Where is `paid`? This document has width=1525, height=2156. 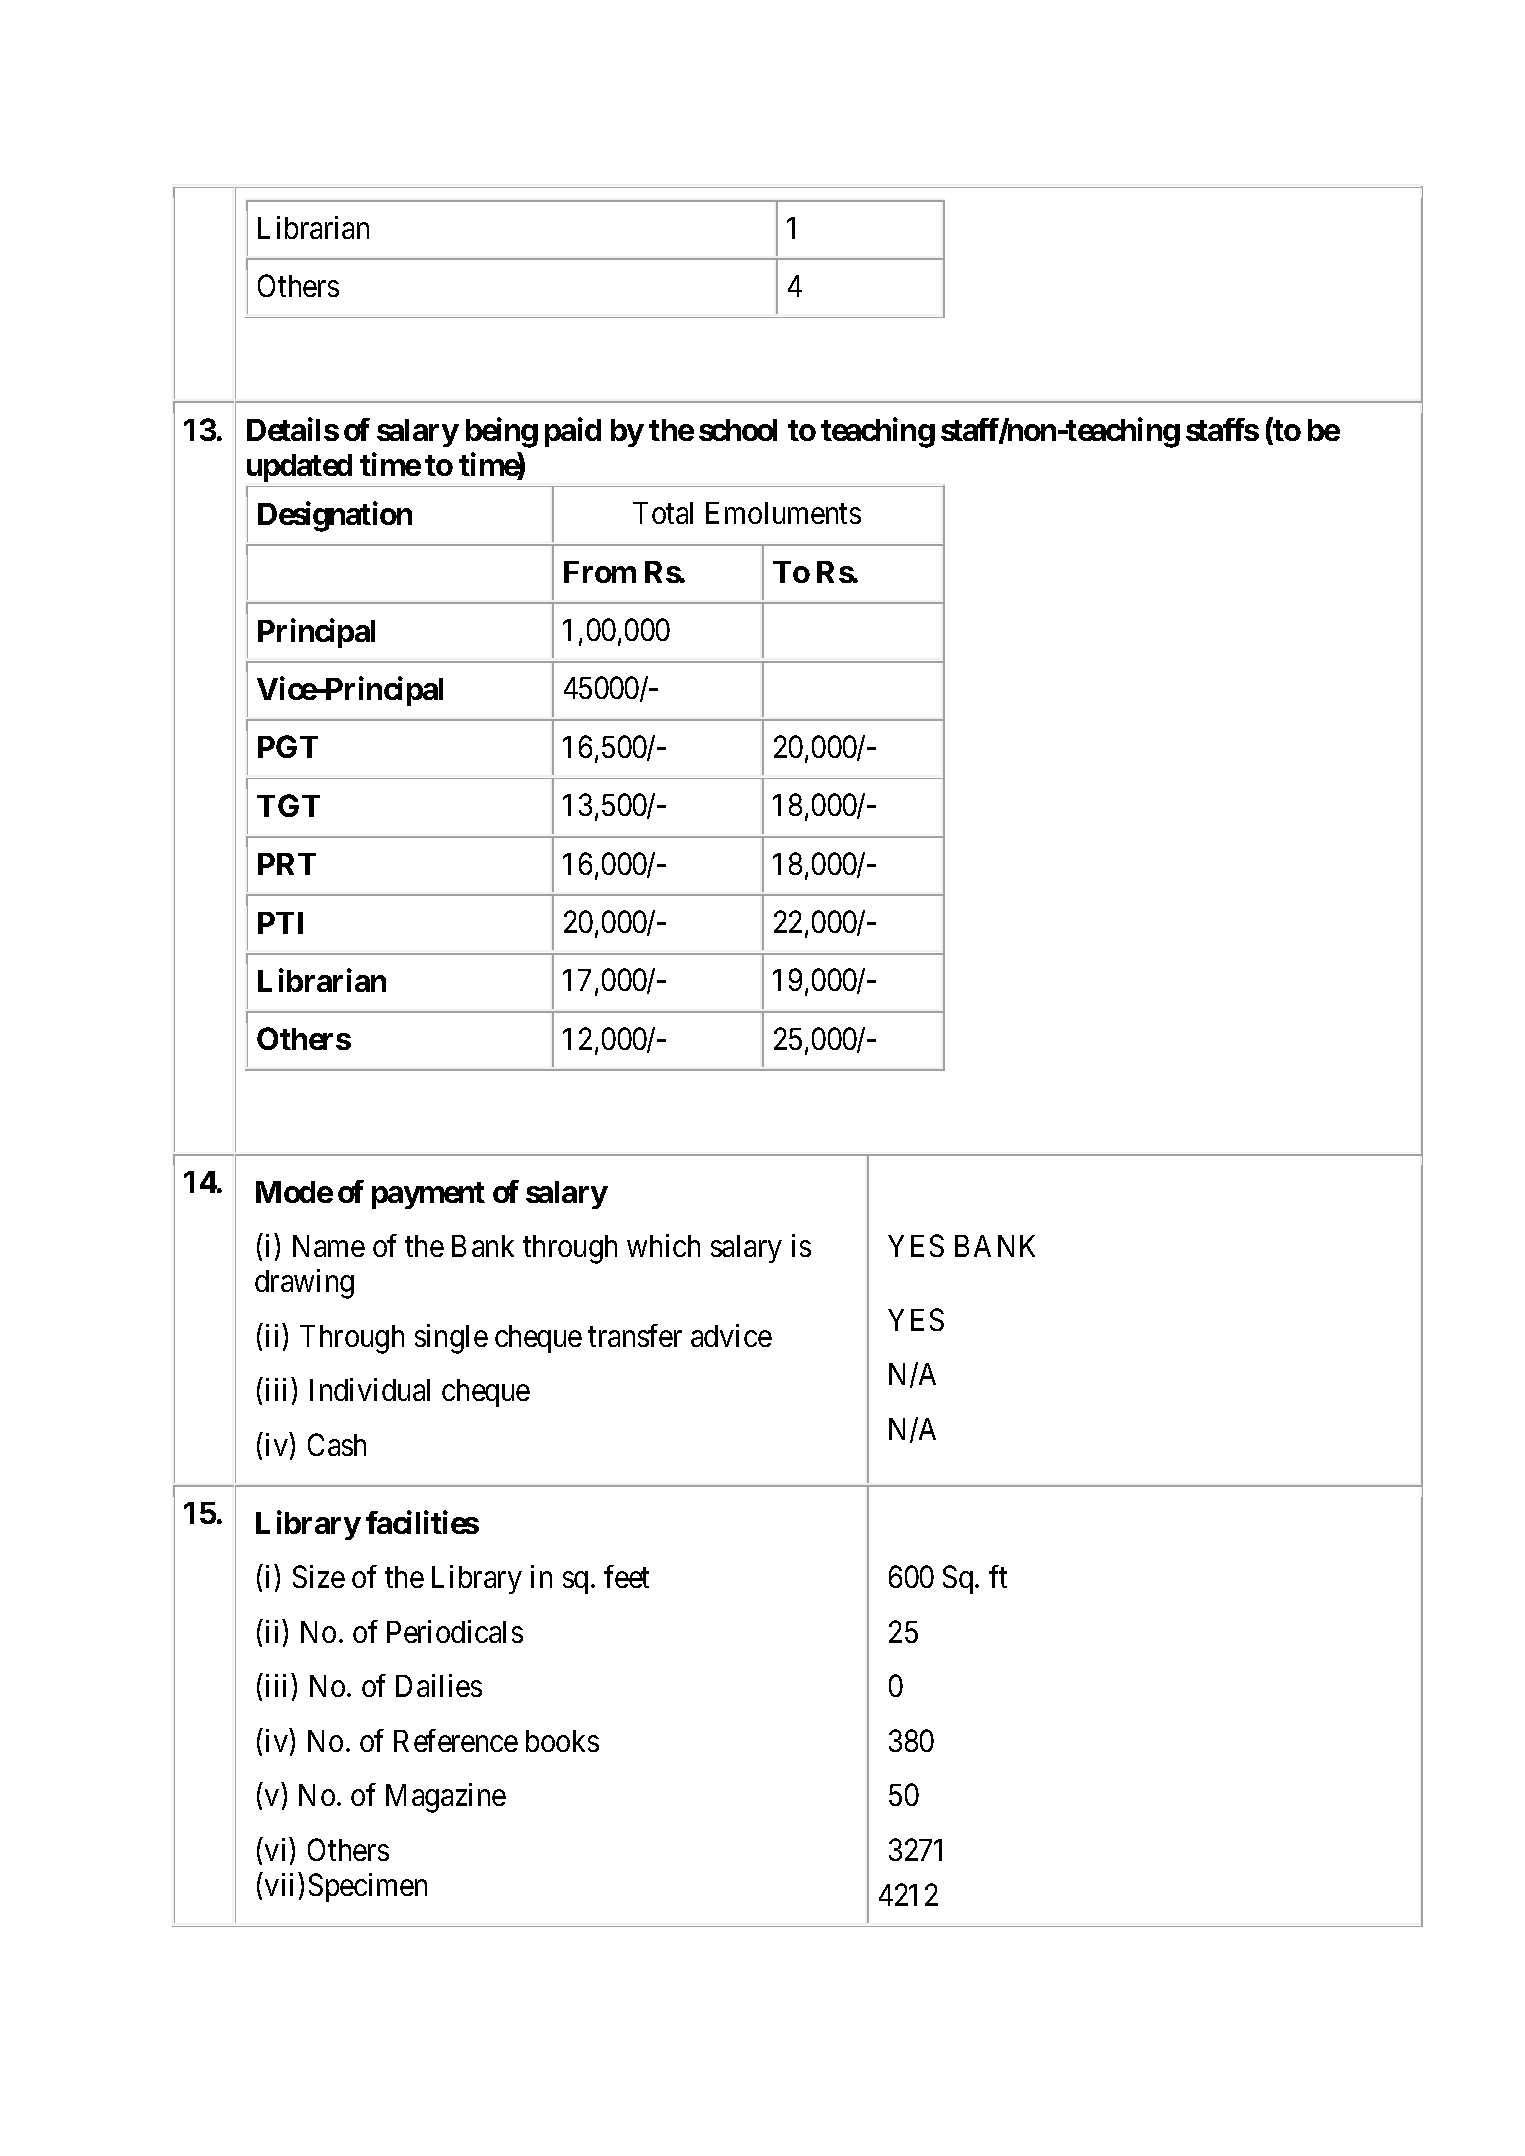
paid is located at coordinates (573, 432).
